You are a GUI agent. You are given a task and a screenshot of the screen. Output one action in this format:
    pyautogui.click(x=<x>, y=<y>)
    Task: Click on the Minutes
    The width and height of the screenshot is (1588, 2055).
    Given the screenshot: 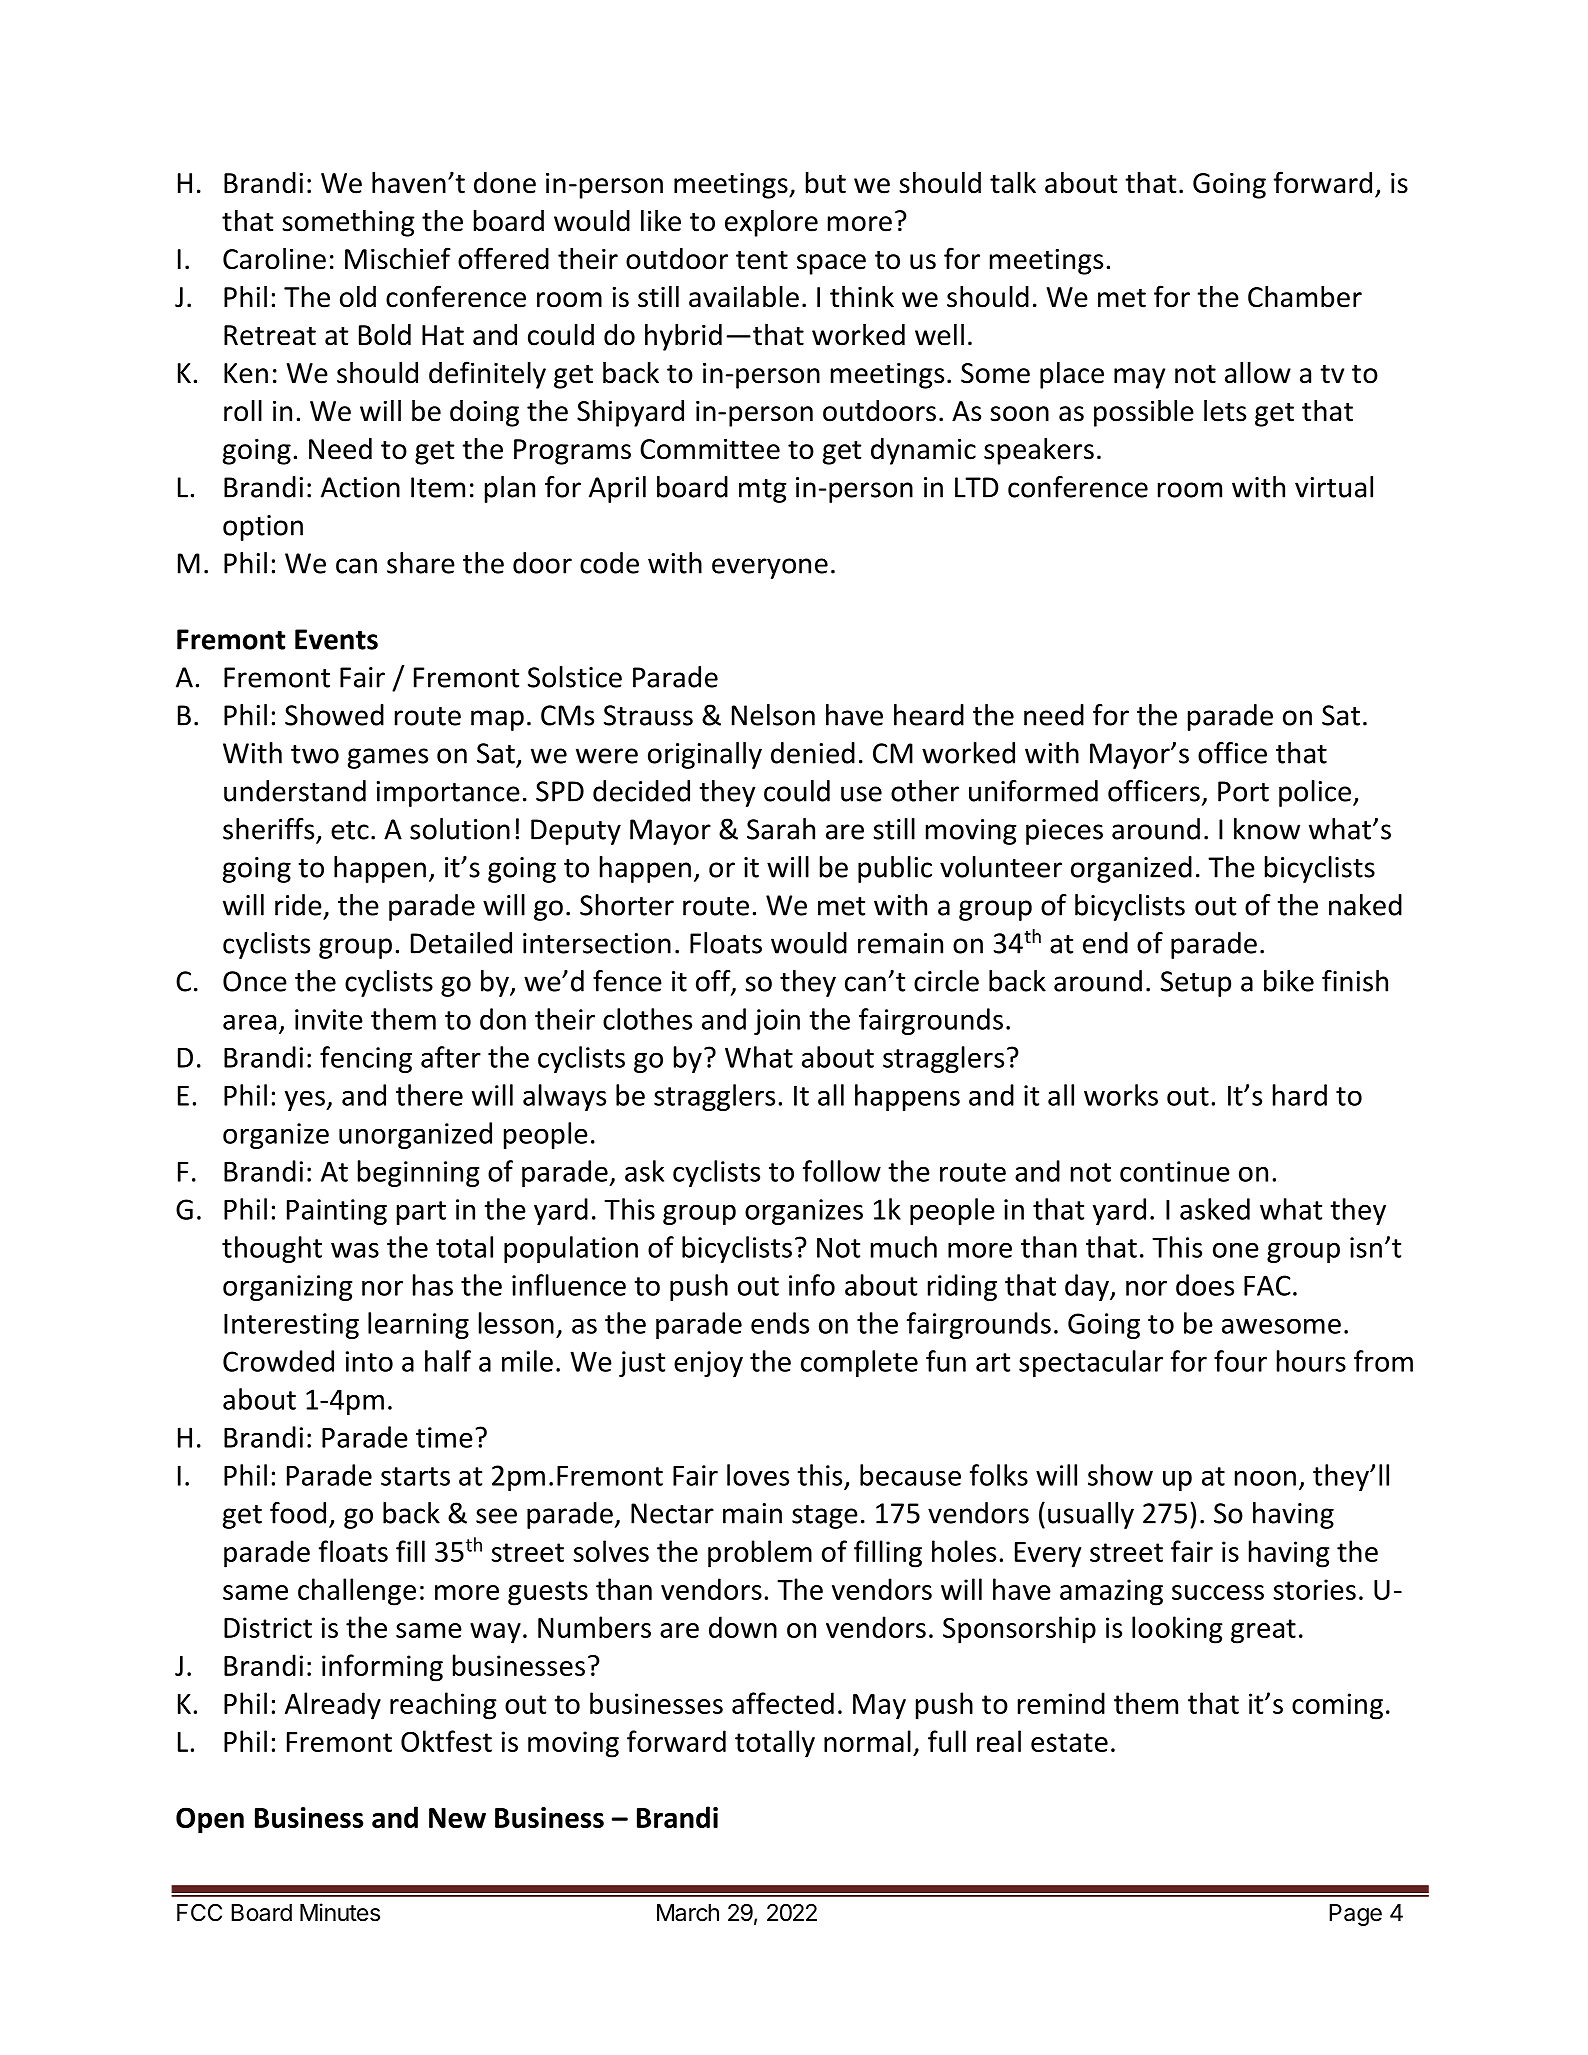 What is the action you would take?
    pyautogui.click(x=340, y=1912)
